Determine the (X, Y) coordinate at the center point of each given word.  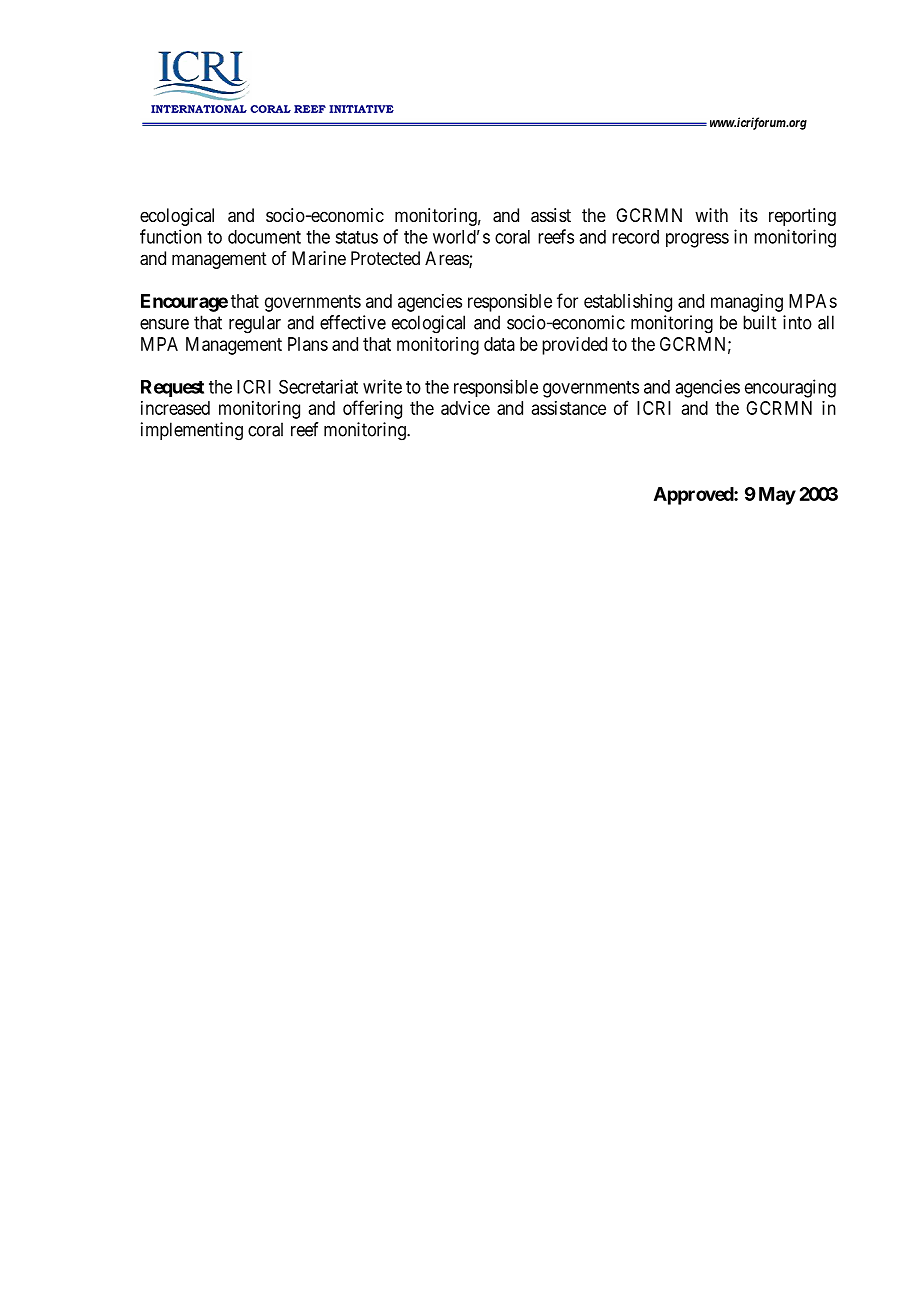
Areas (447, 259)
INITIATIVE (361, 109)
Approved (694, 496)
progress (697, 240)
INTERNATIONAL (199, 109)
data (499, 344)
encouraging (790, 388)
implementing (192, 431)
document (264, 237)
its (749, 215)
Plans (308, 344)
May (777, 496)
